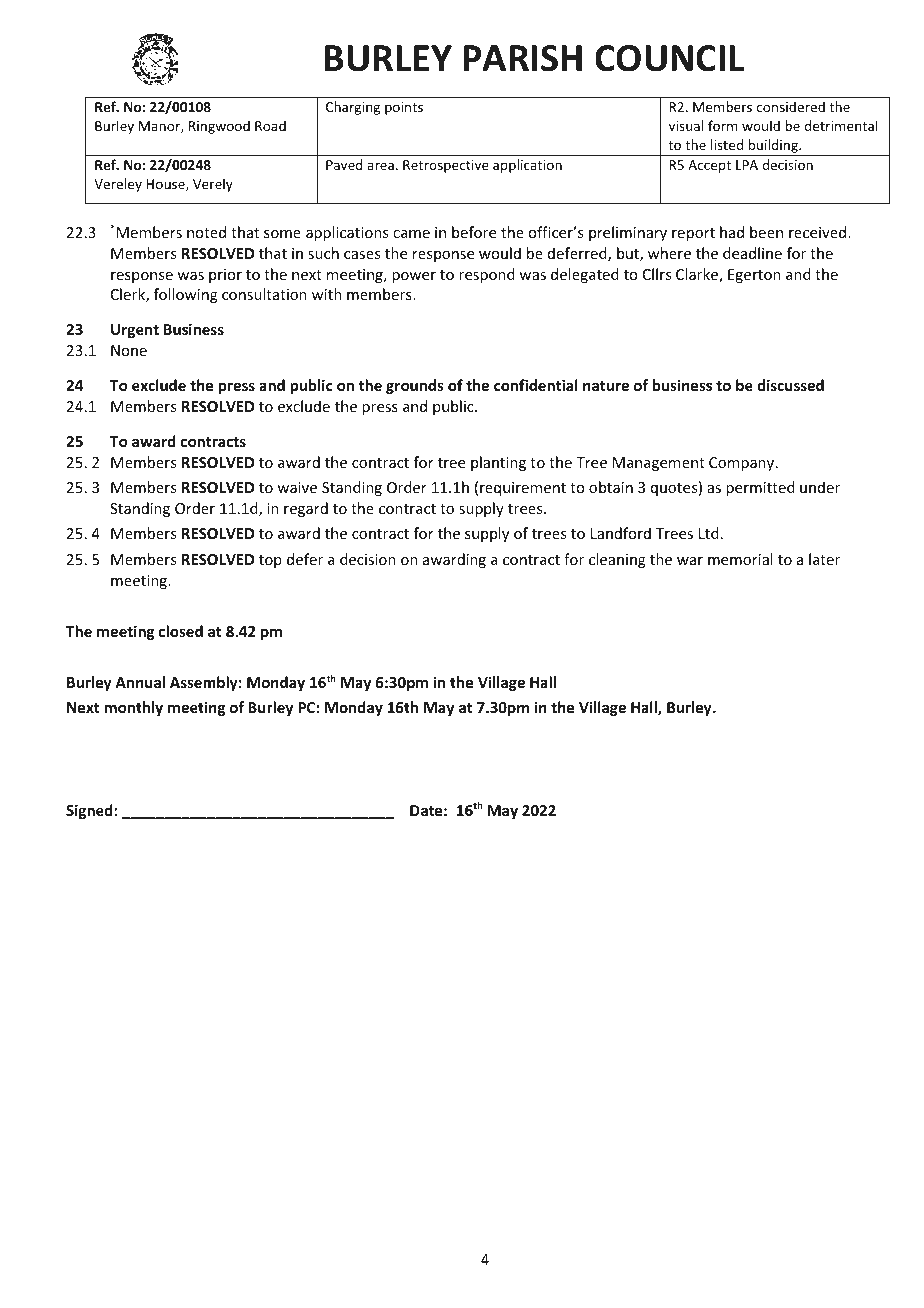 This document has width=924, height=1308. Describe the element at coordinates (766, 232) in the document. I see `been` at that location.
